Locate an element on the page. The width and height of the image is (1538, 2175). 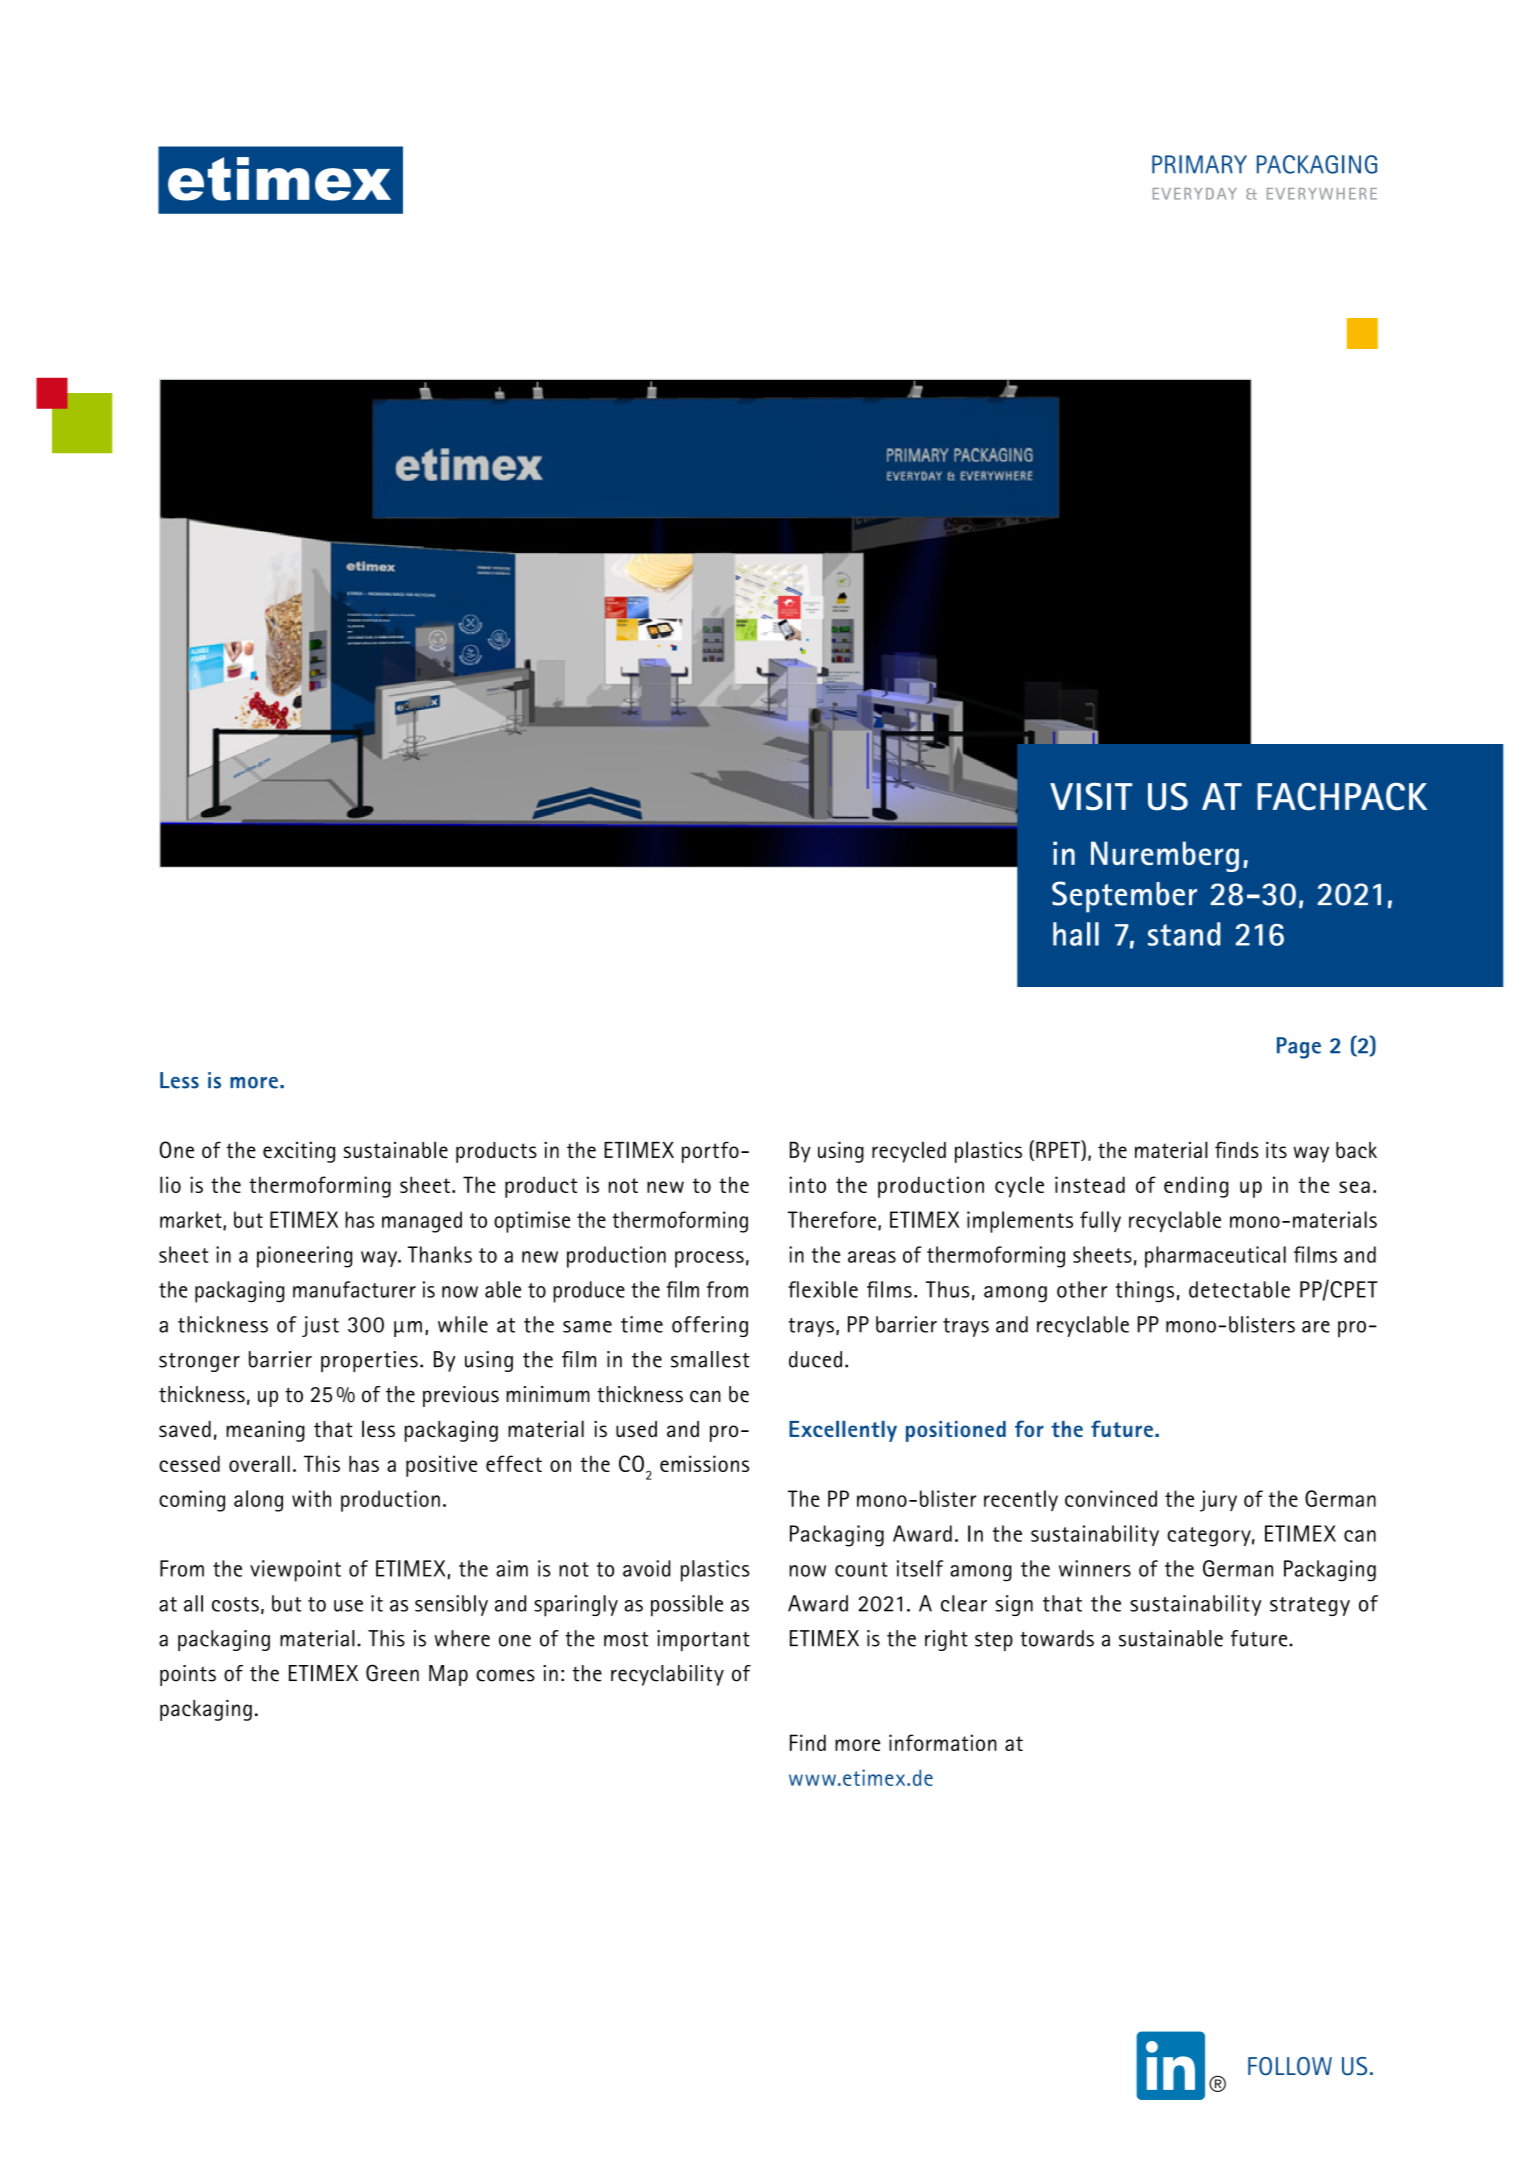
Nuremberg is located at coordinates (1165, 856).
